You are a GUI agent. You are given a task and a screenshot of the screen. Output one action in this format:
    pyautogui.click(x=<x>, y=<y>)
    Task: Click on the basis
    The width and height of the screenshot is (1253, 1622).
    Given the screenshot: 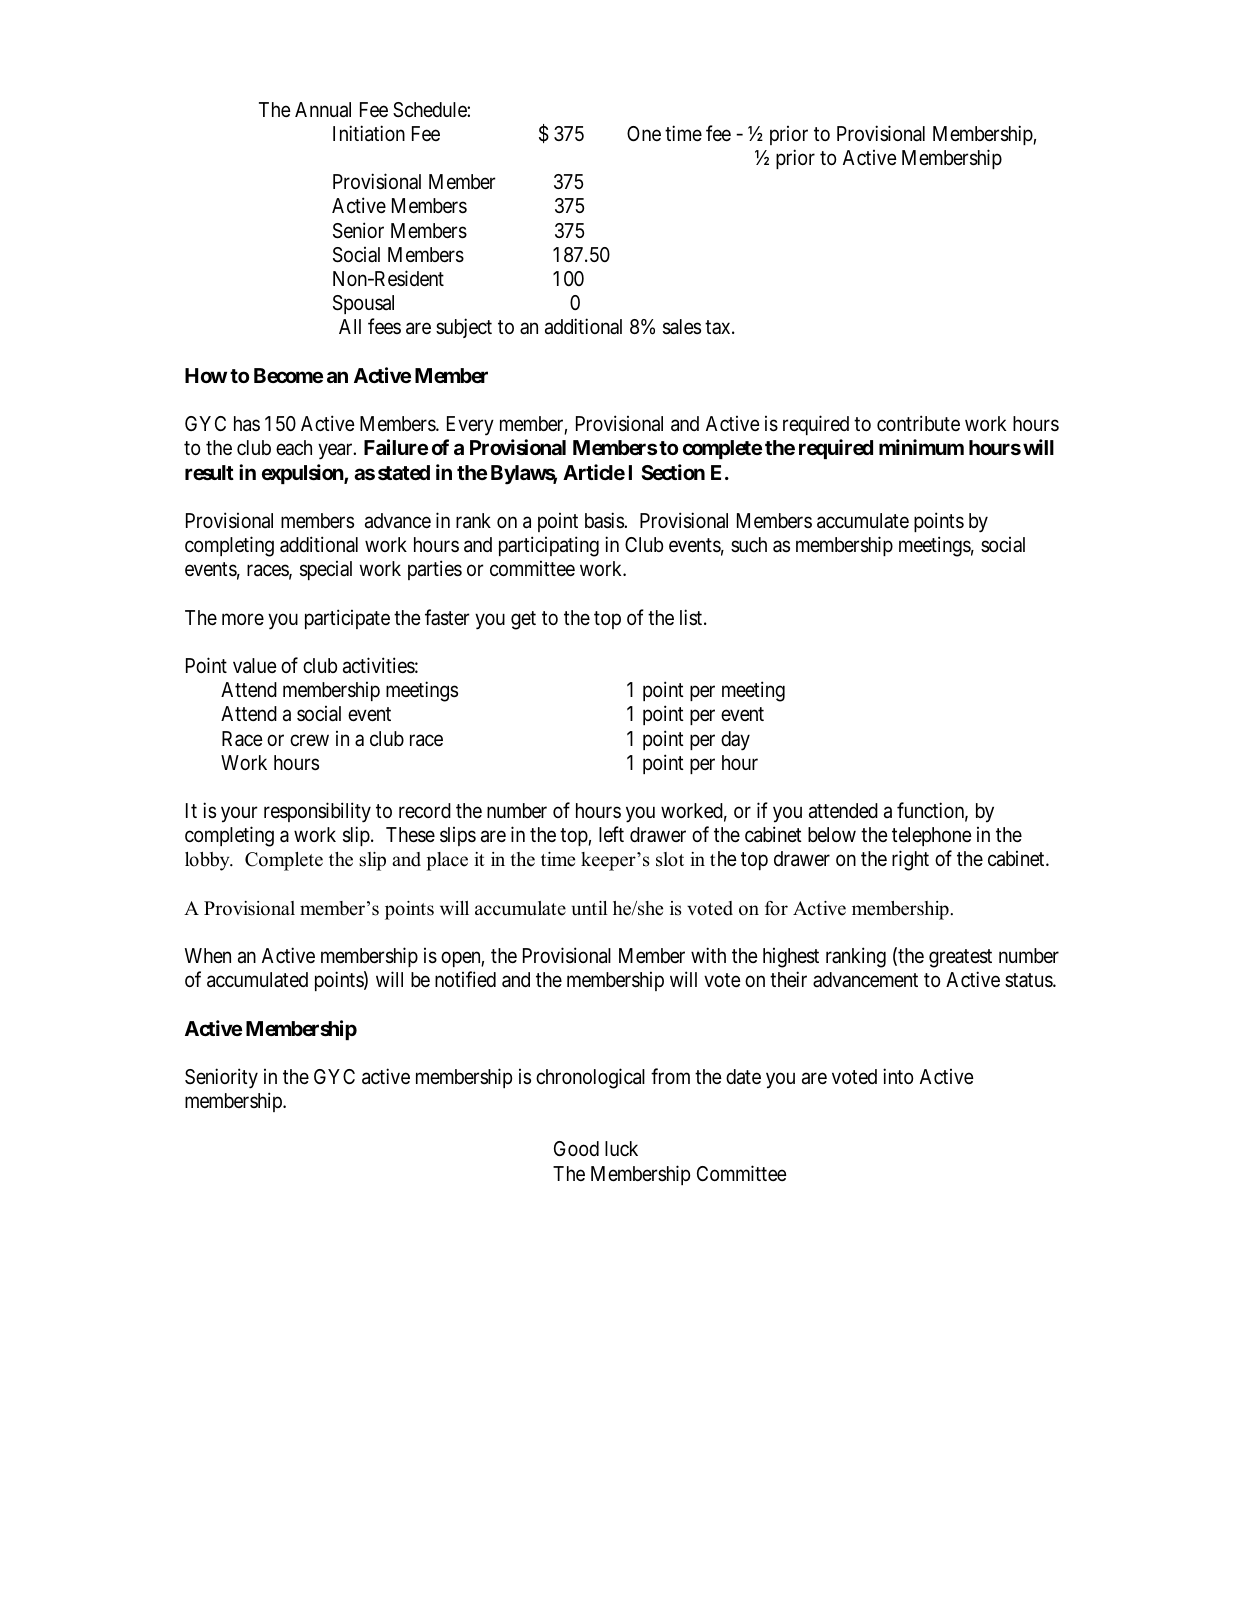 What is the action you would take?
    pyautogui.click(x=605, y=520)
